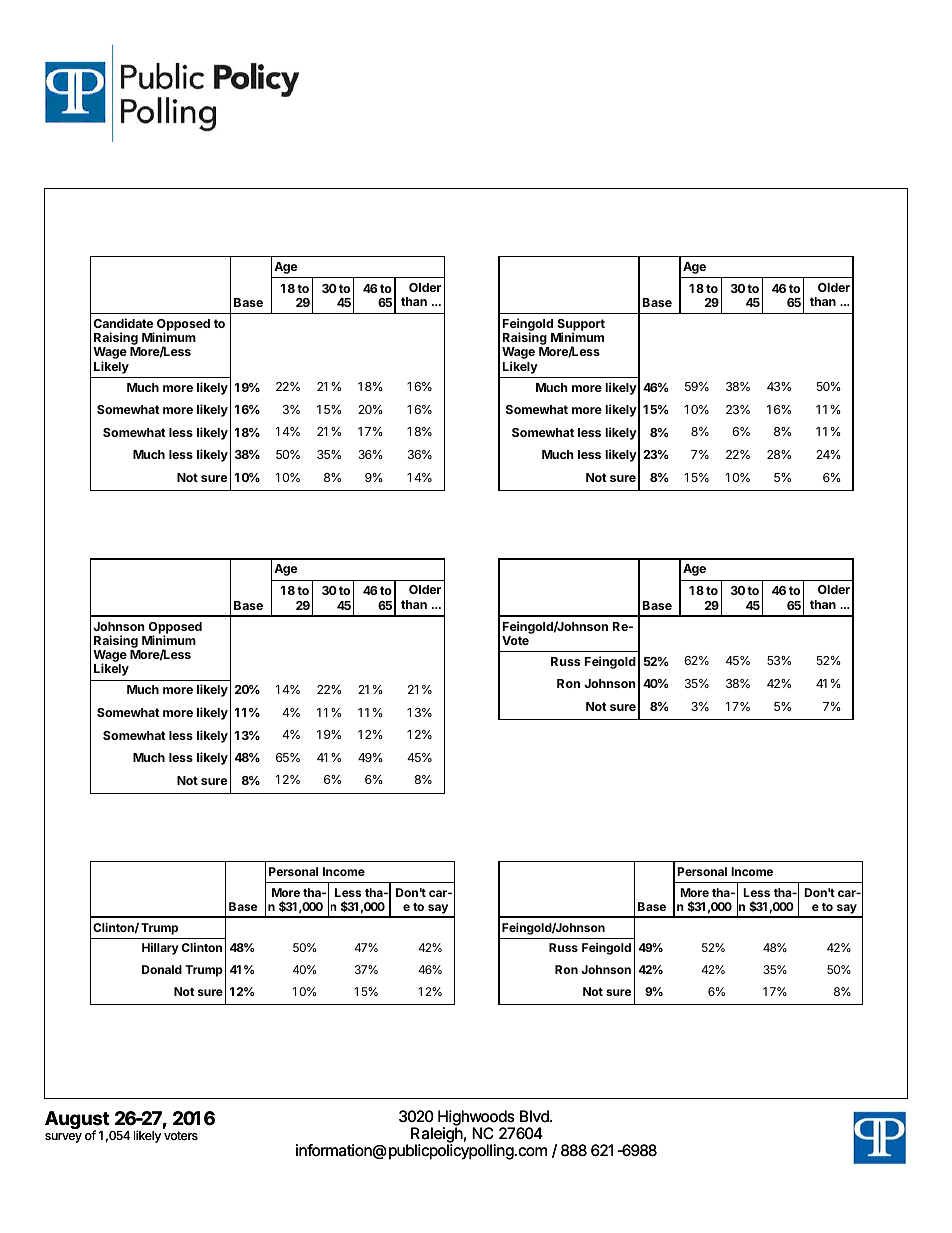  Describe the element at coordinates (162, 969) in the page. I see `Donald` at that location.
